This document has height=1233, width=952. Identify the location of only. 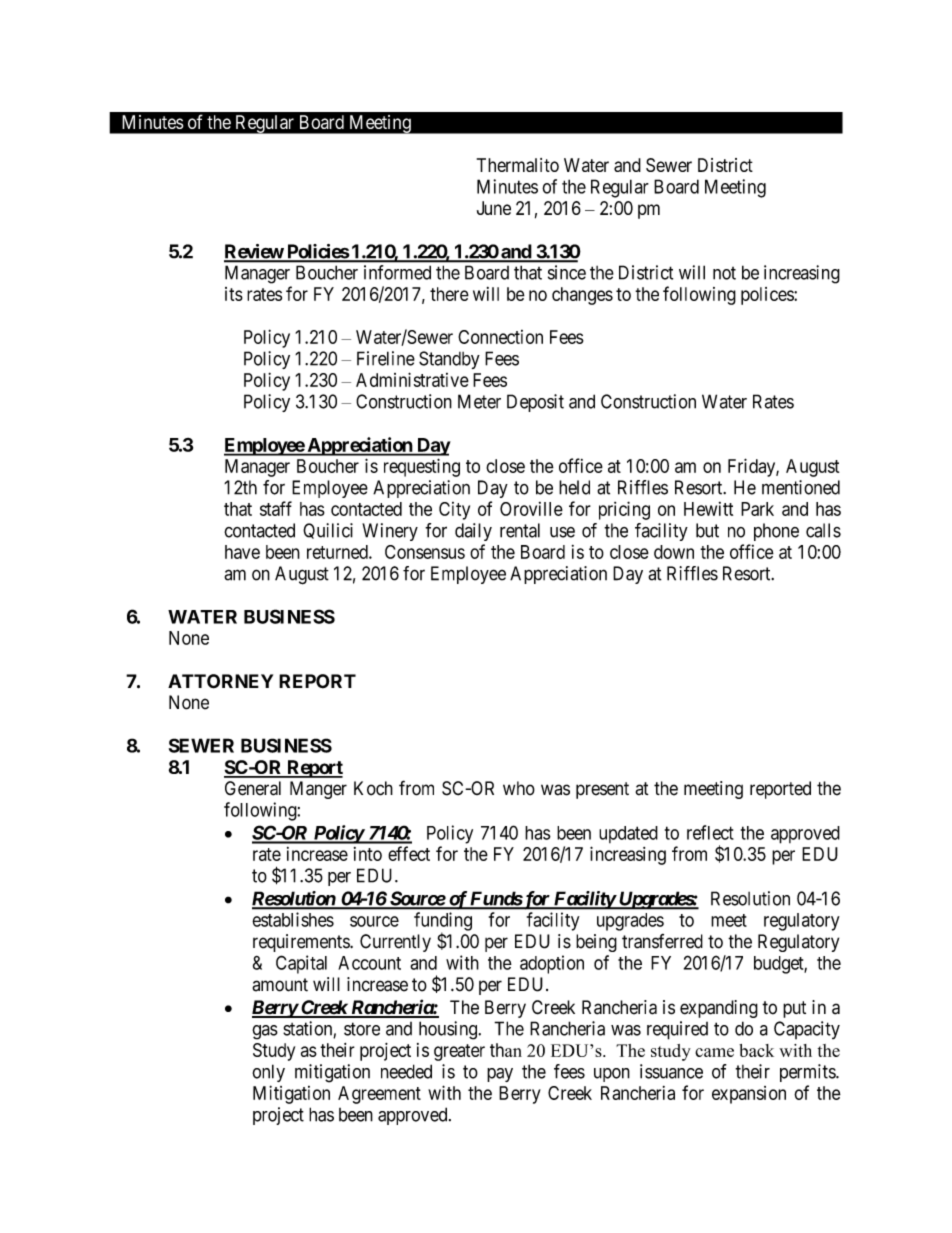
(268, 1073).
